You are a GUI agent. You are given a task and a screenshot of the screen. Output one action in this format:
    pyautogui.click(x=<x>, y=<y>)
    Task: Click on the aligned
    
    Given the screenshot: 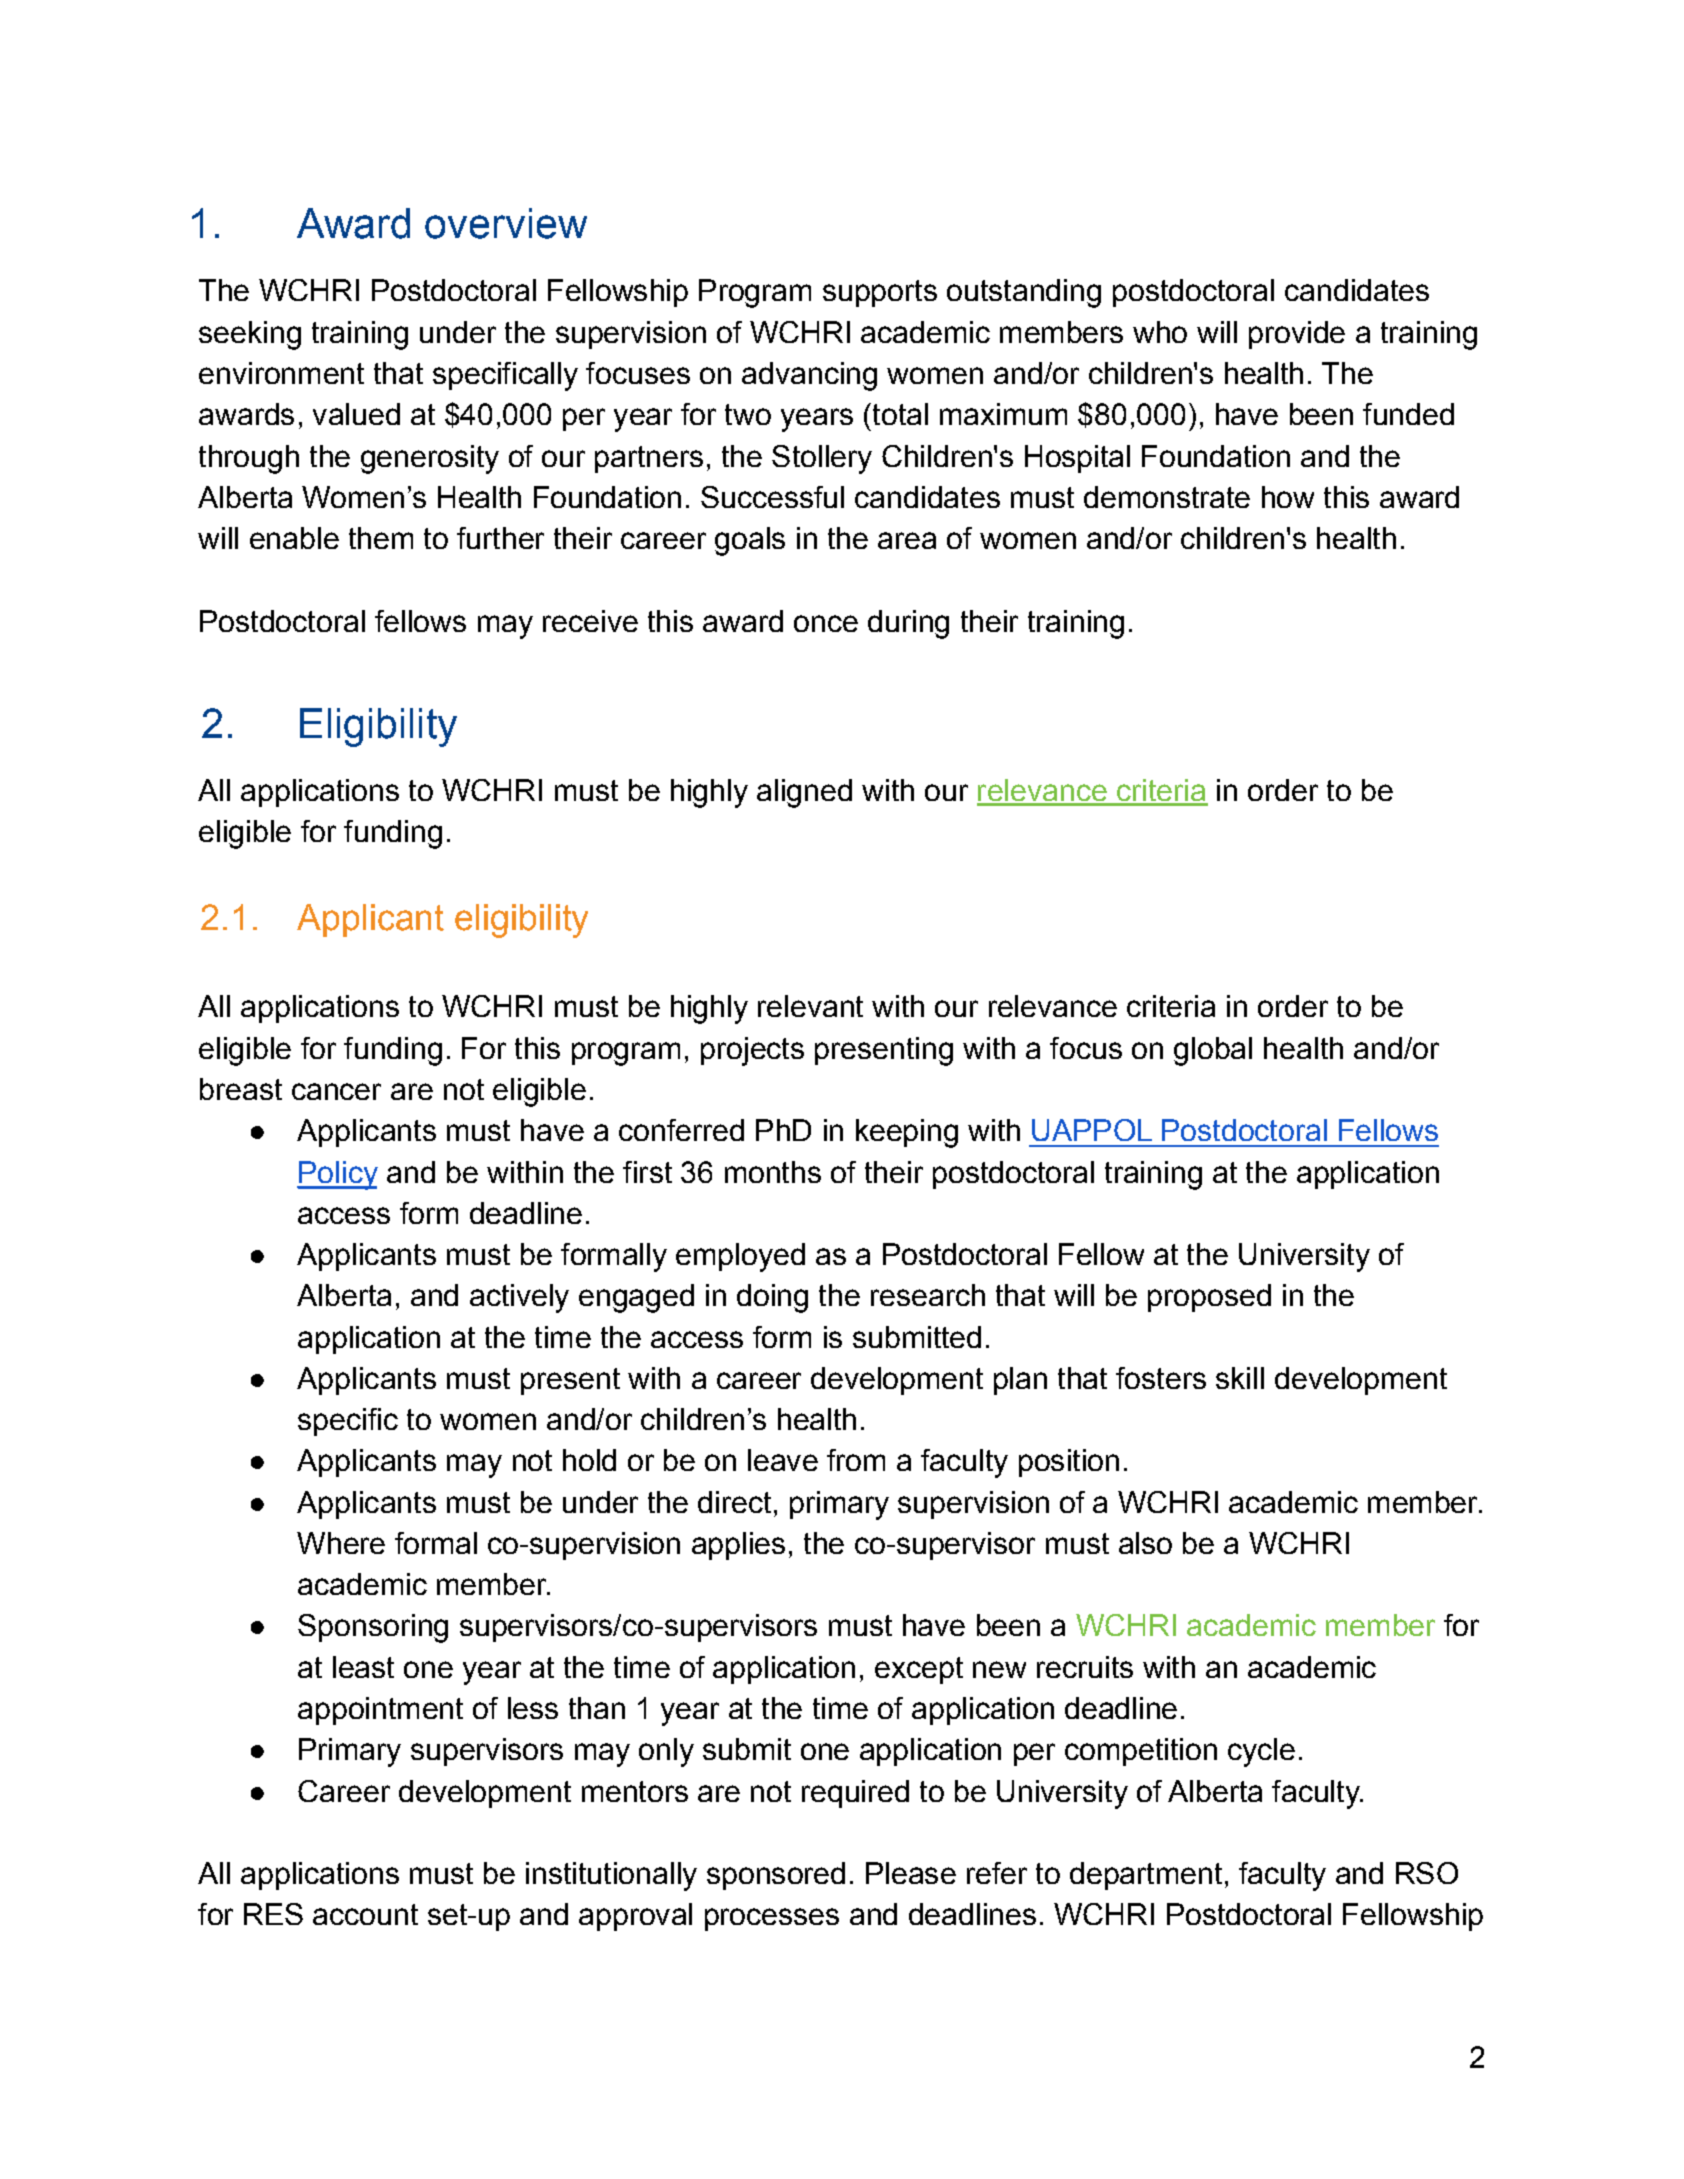 What is the action you would take?
    pyautogui.click(x=804, y=793)
